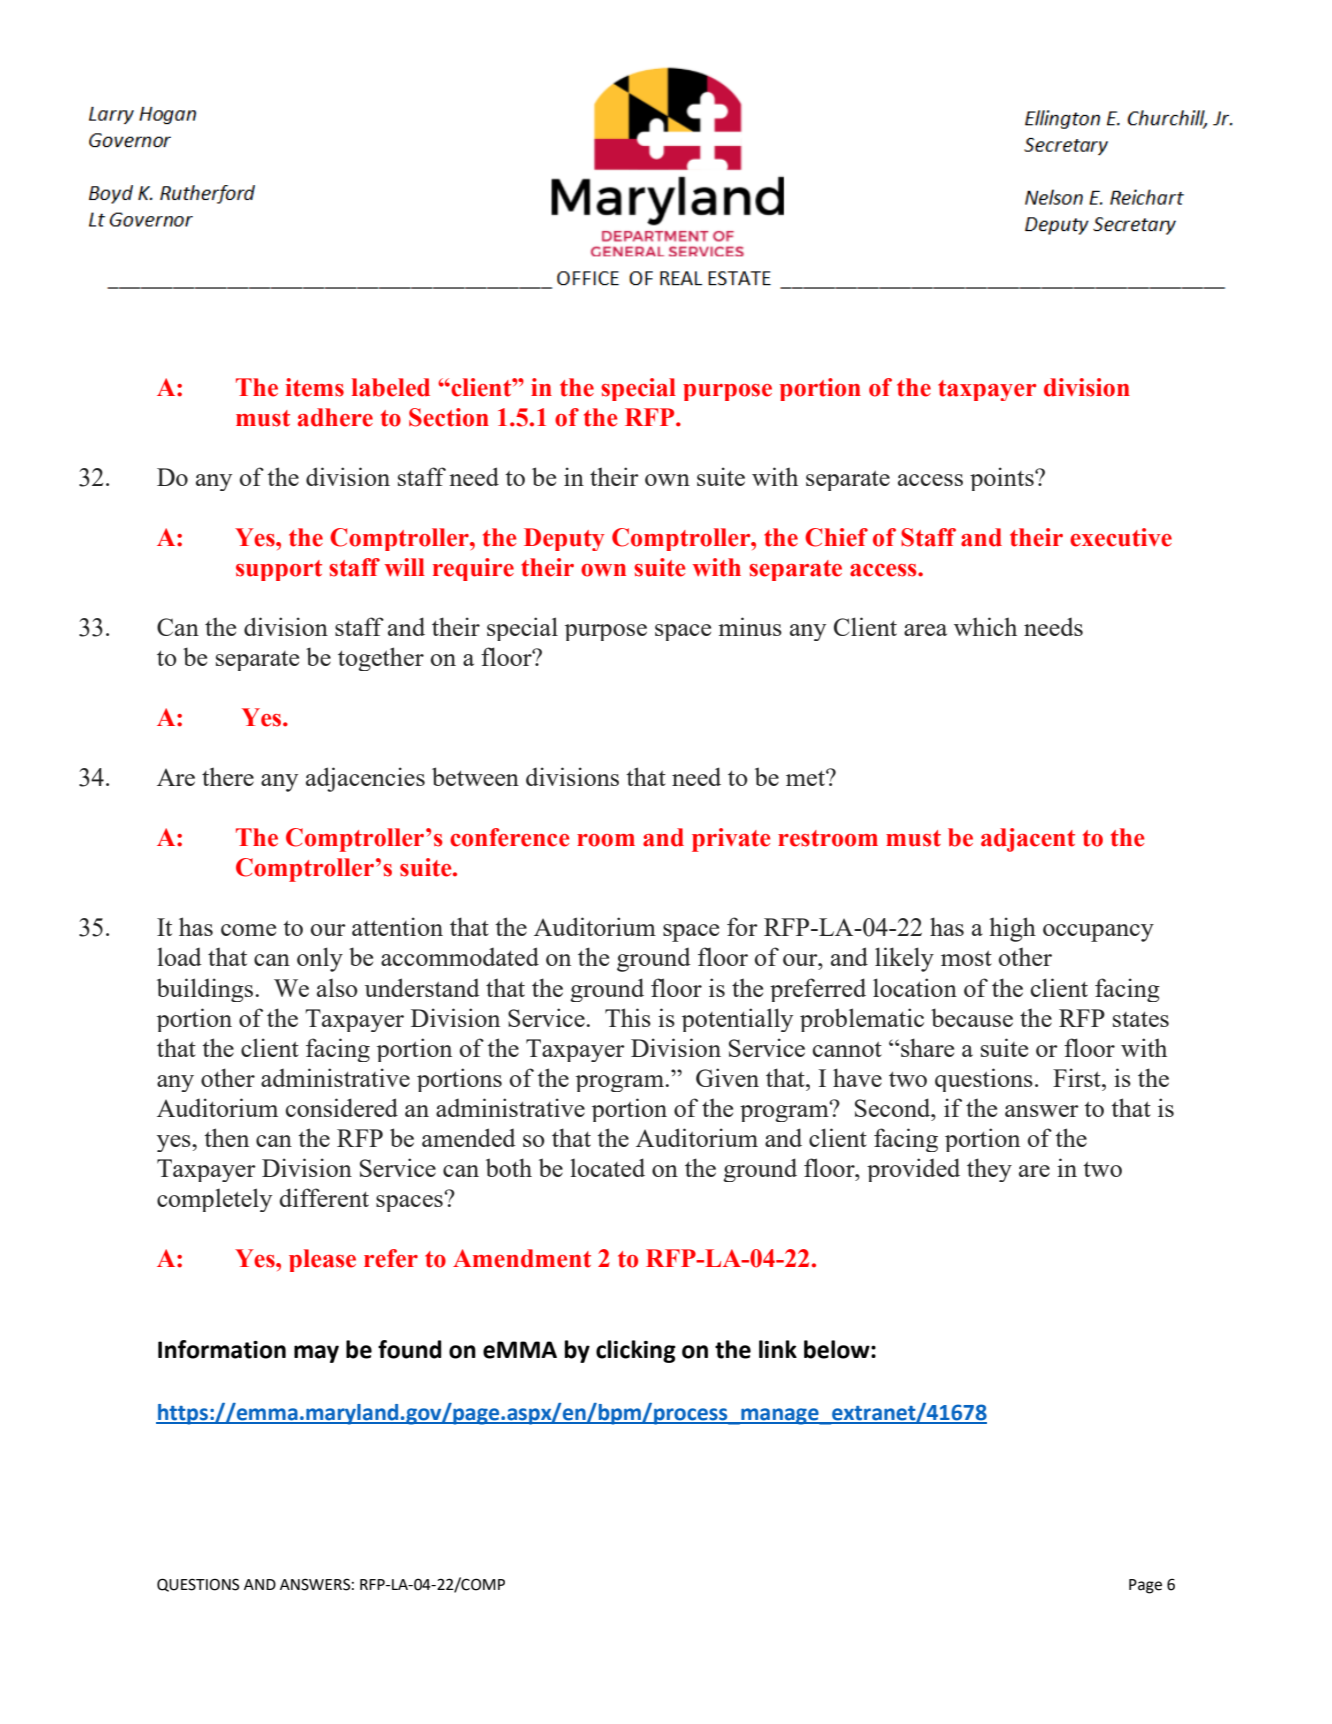 The image size is (1332, 1724). What do you see at coordinates (1078, 1077) in the document?
I see `First` at bounding box center [1078, 1077].
